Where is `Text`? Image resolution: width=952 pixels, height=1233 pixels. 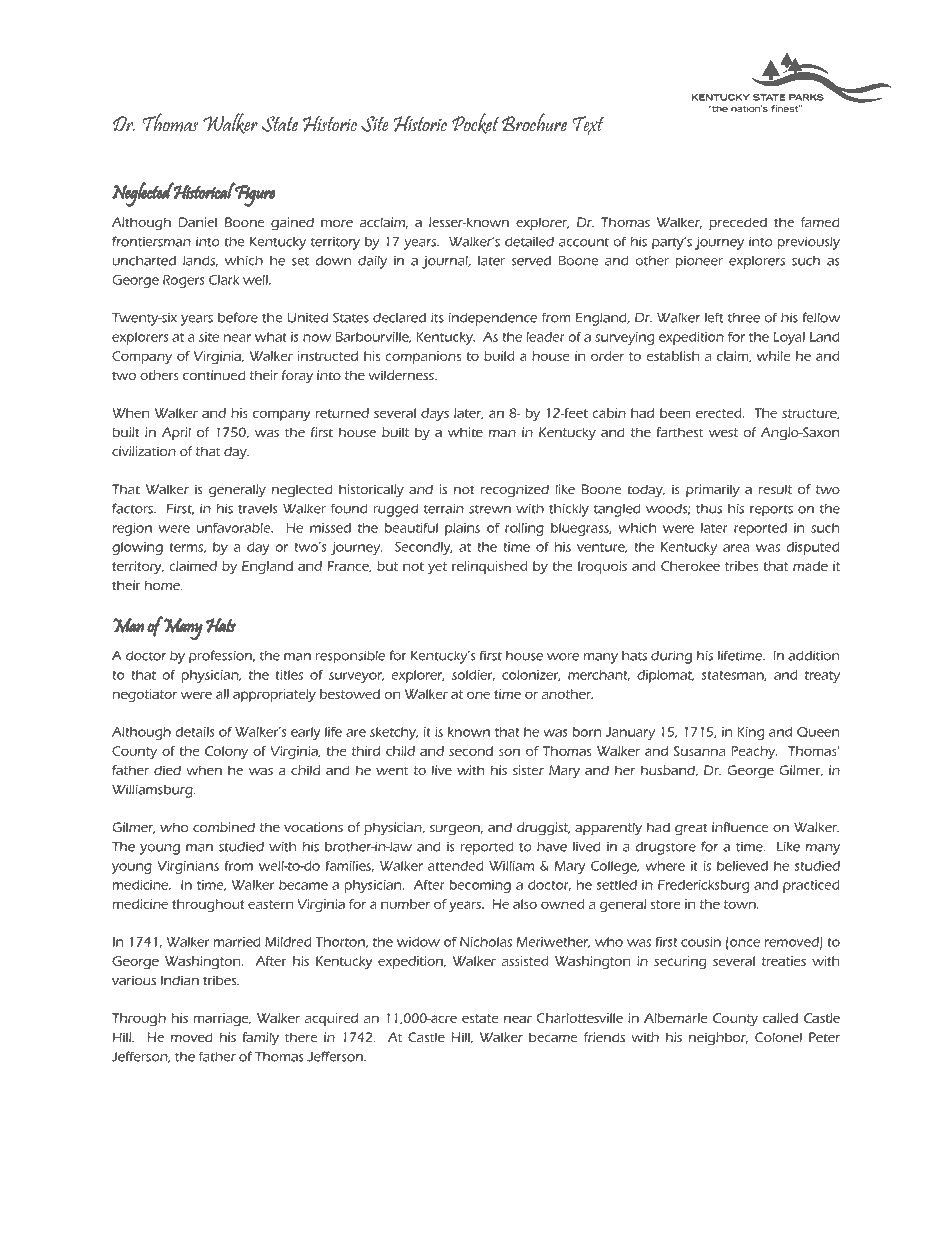
Text is located at coordinates (588, 125).
